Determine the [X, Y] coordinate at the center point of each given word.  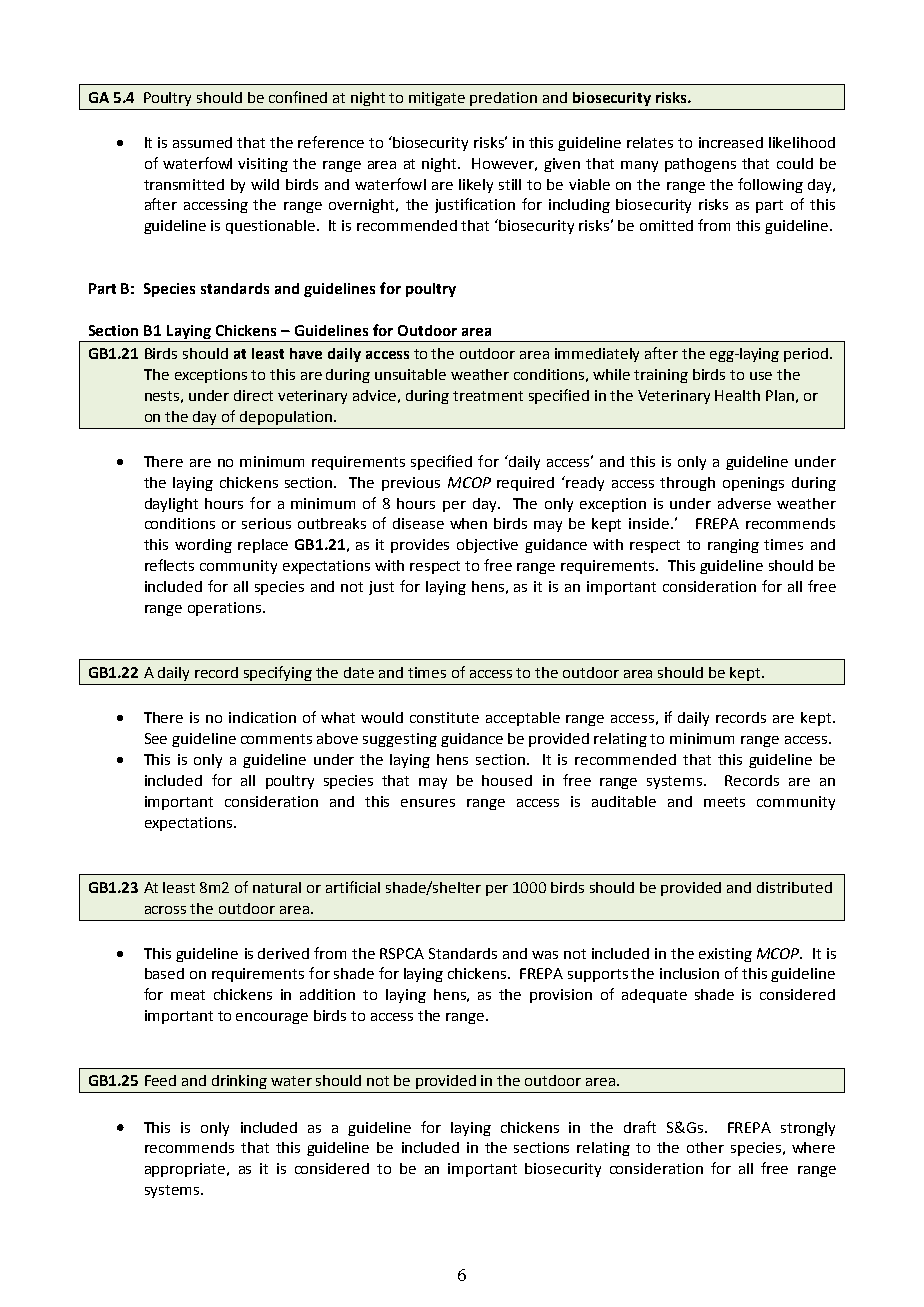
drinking [239, 1082]
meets [724, 802]
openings [753, 484]
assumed [202, 142]
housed [507, 780]
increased [731, 142]
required [525, 484]
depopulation [286, 418]
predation [503, 99]
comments [276, 739]
